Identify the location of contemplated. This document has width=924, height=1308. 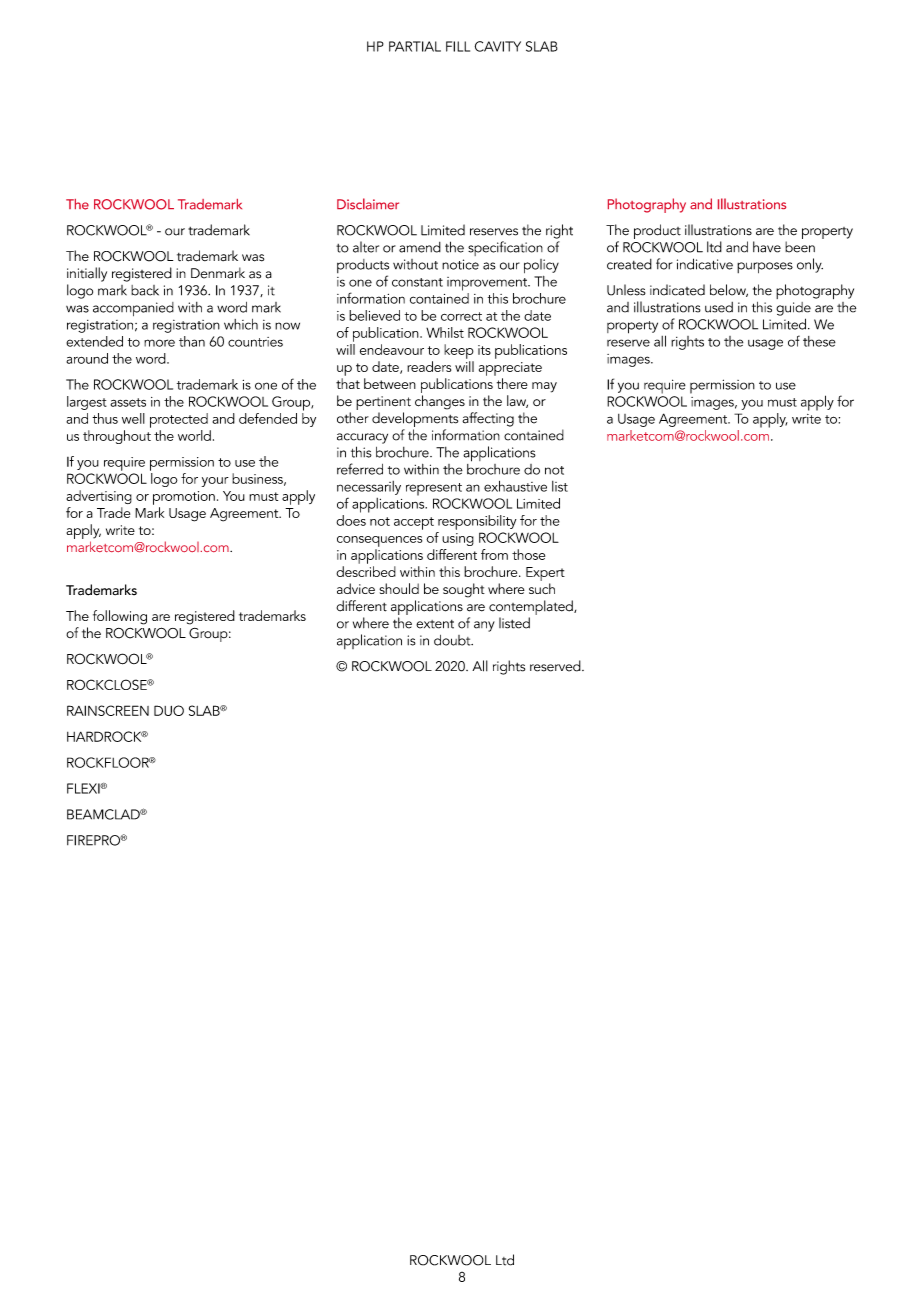
(532, 609).
